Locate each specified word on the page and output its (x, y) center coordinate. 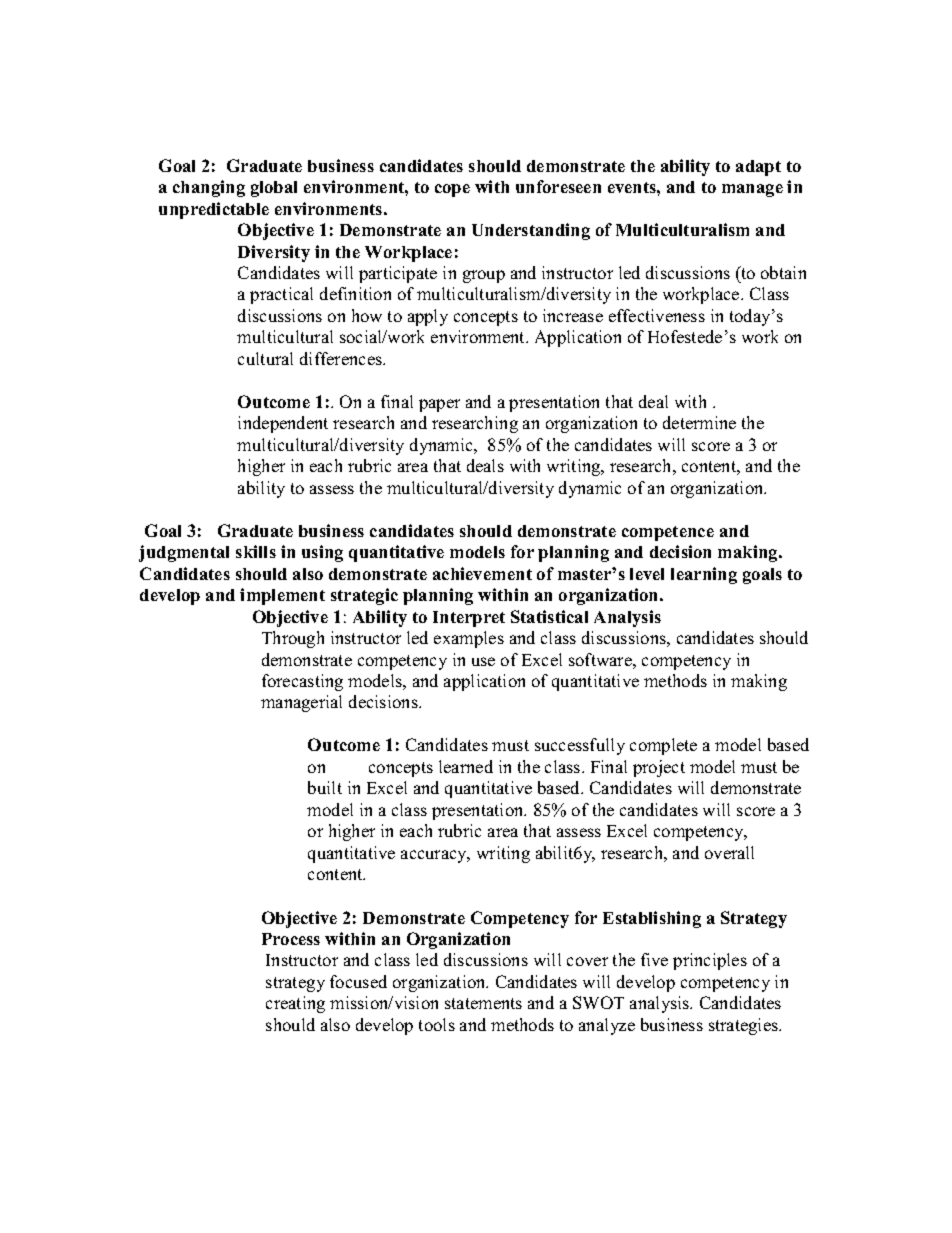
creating (295, 1004)
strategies (744, 1026)
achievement (482, 573)
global (274, 189)
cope (452, 190)
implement (282, 596)
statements (483, 1003)
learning (704, 575)
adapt (758, 168)
